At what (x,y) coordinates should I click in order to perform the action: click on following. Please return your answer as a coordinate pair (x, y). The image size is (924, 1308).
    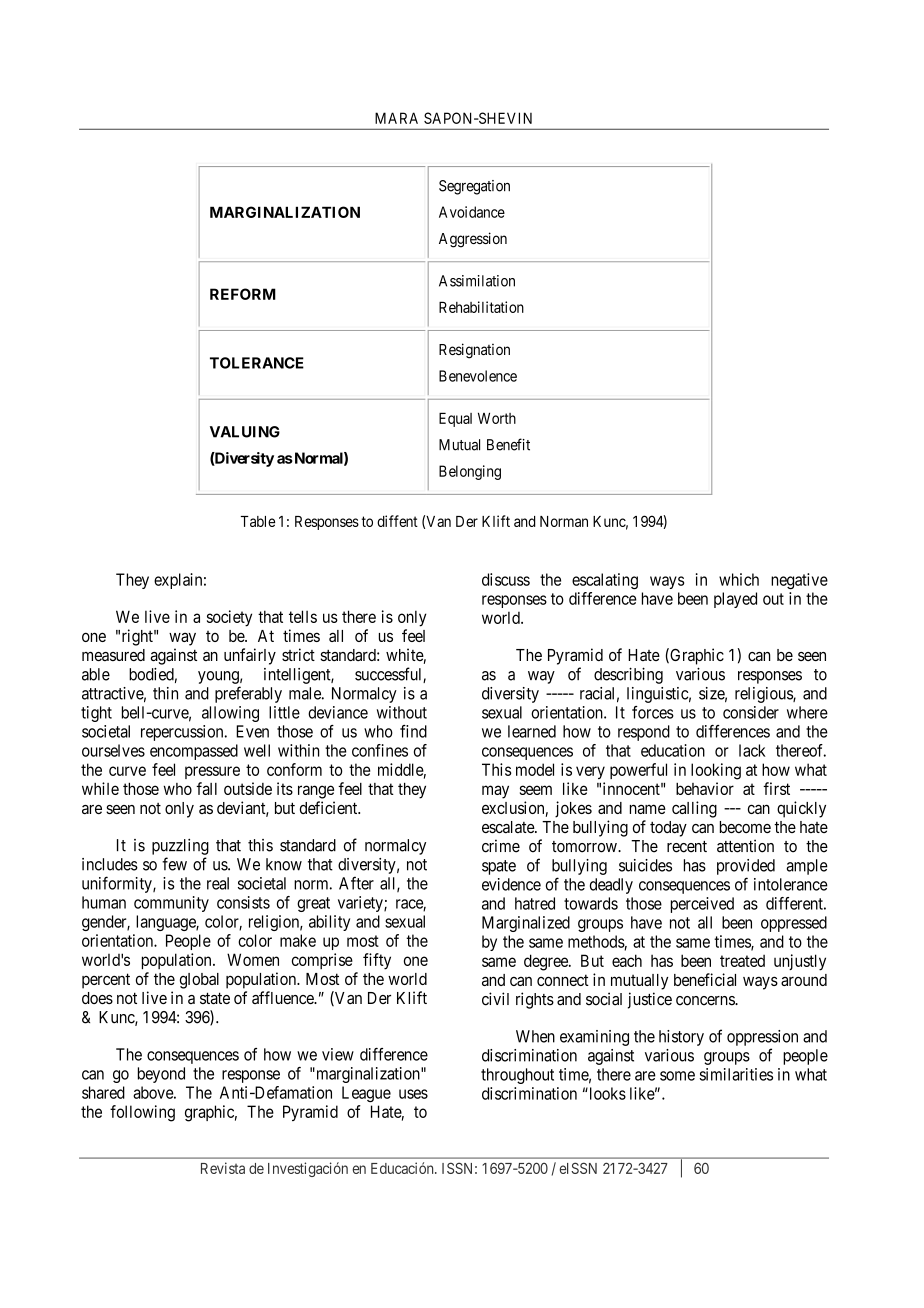
    Looking at the image, I should click on (142, 1113).
